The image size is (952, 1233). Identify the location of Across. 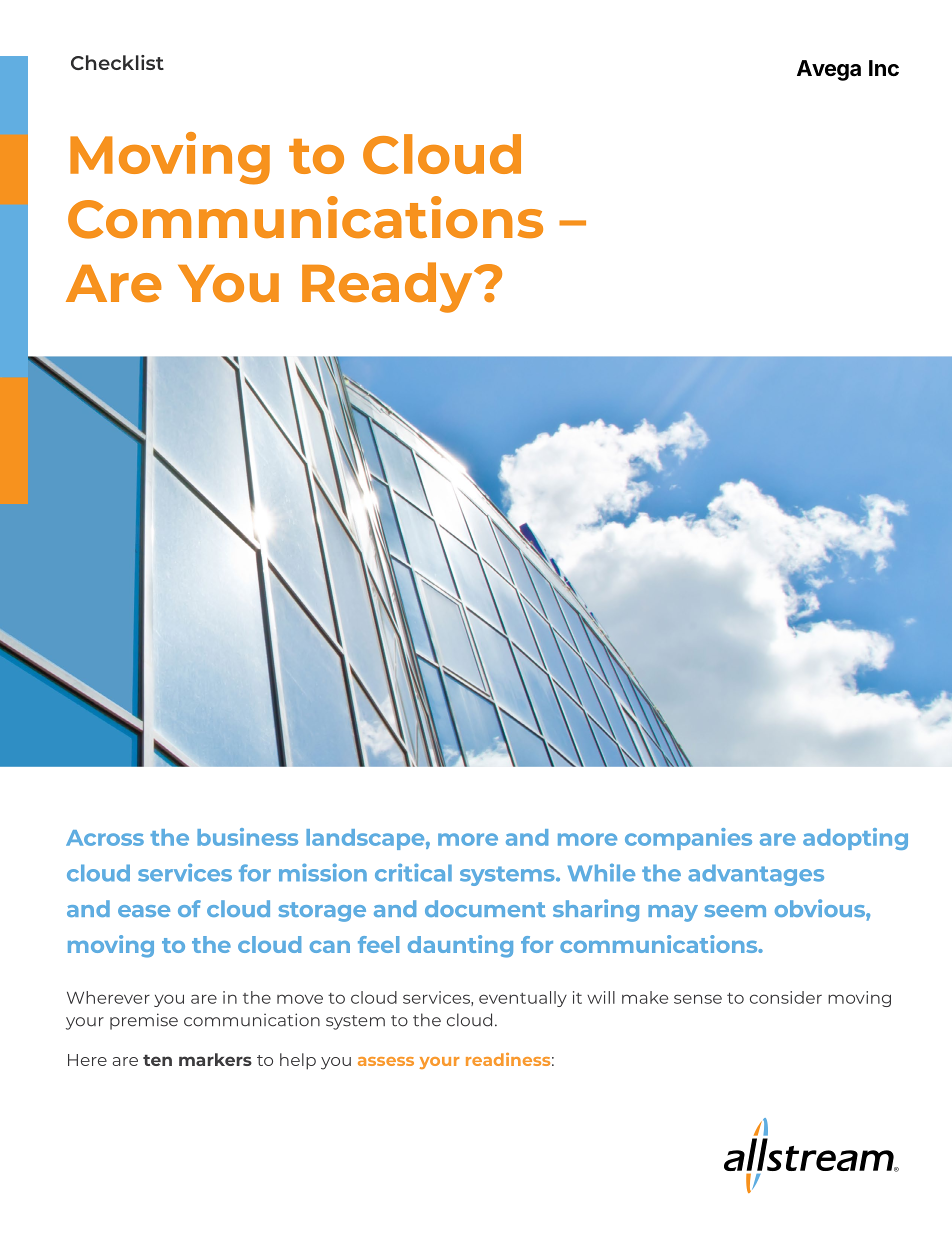
(105, 838).
